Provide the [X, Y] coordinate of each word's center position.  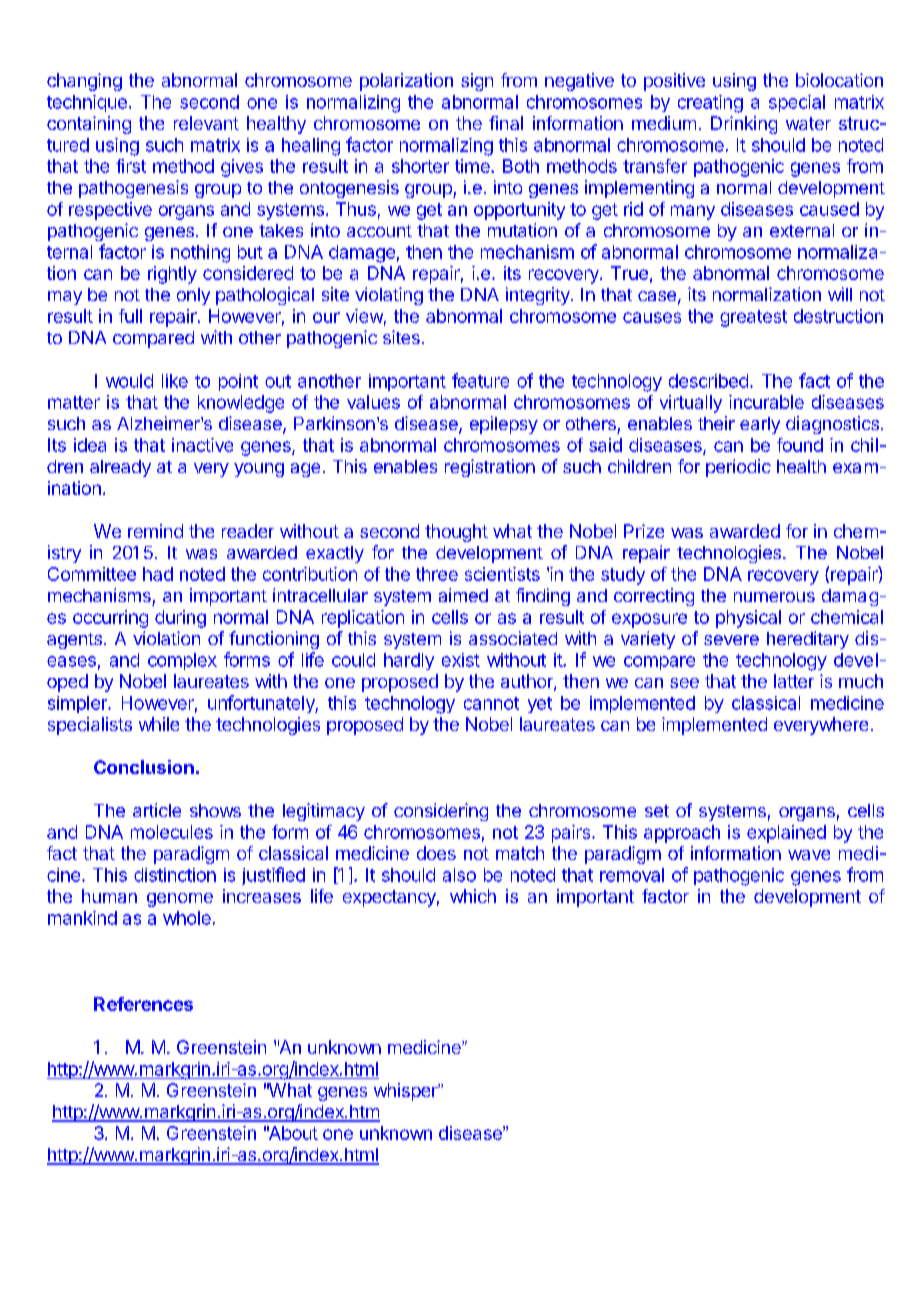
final [506, 123]
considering [441, 812]
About [292, 1133]
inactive [202, 445]
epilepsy [504, 425]
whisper [407, 1092]
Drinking [744, 125]
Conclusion [144, 767]
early [760, 425]
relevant [206, 123]
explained [786, 834]
